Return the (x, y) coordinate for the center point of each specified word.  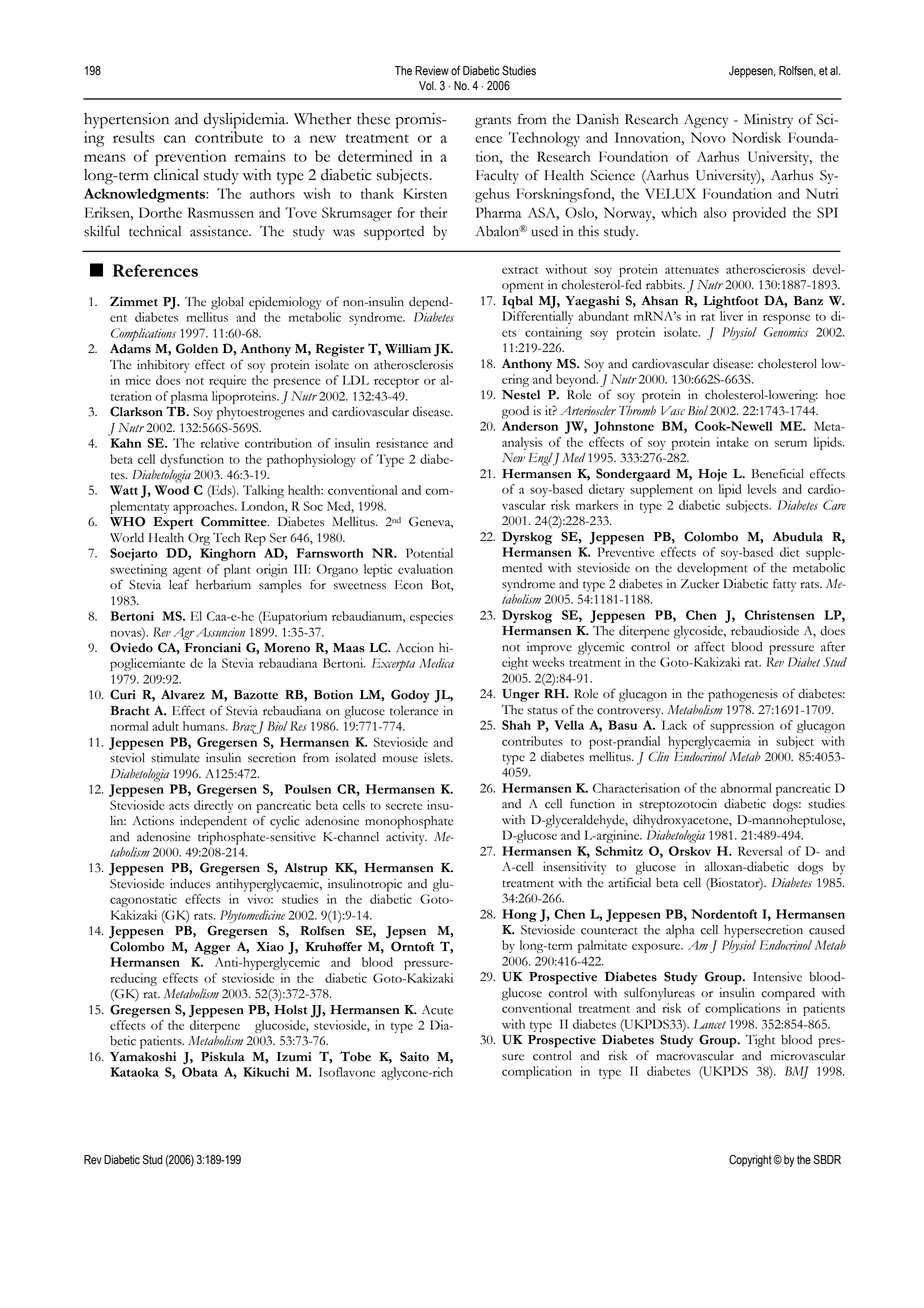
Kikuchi (266, 1072)
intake (732, 442)
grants (493, 122)
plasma (189, 397)
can (175, 139)
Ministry (768, 120)
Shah (516, 725)
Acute (437, 1010)
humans (205, 726)
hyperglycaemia (709, 742)
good (515, 412)
